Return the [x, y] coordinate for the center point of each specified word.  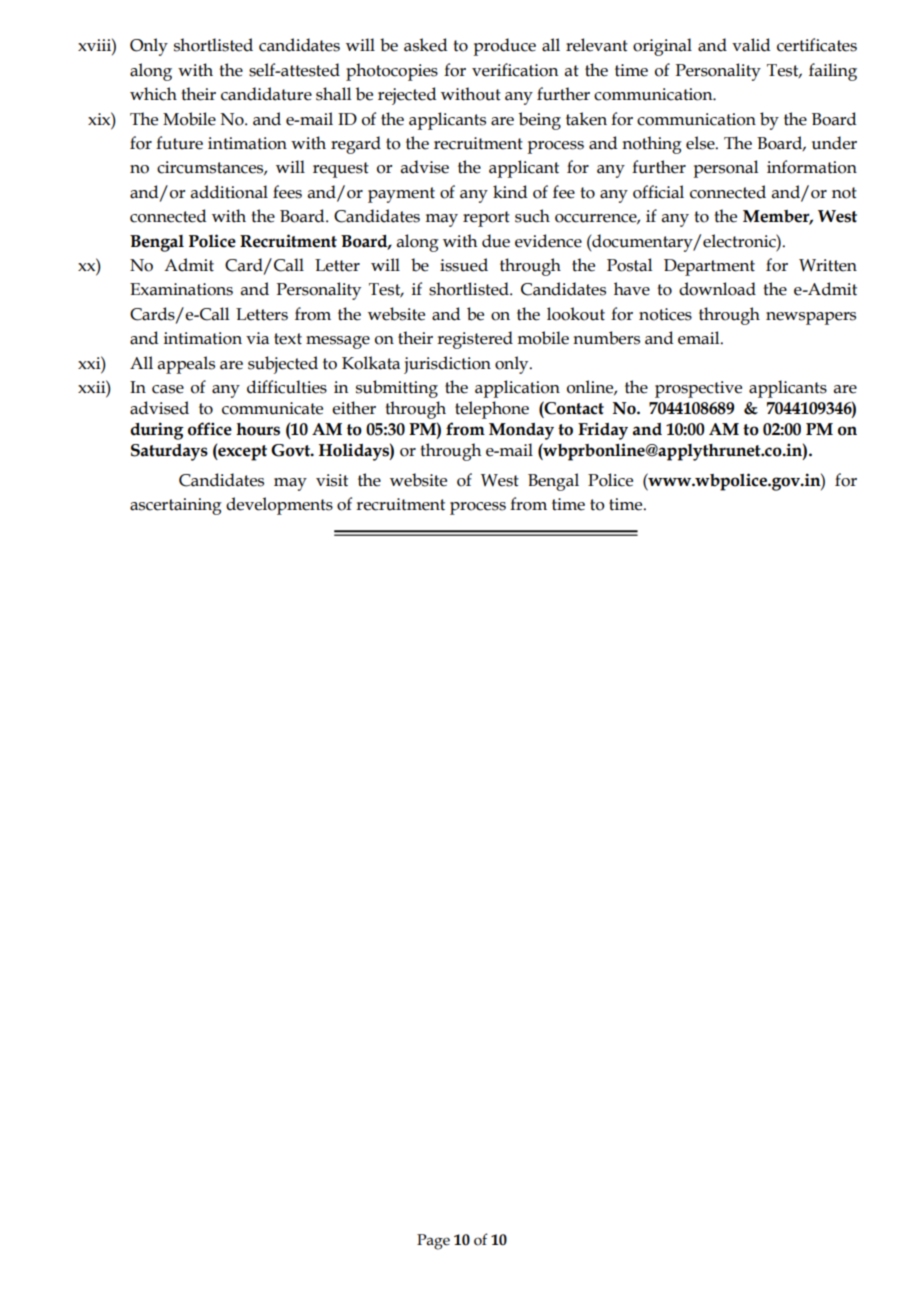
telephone [492, 410]
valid [751, 45]
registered [475, 340]
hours [258, 429]
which [153, 94]
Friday [603, 431]
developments [279, 506]
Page [433, 1242]
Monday [521, 431]
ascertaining [176, 506]
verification [515, 70]
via [257, 338]
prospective [698, 389]
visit [332, 480]
